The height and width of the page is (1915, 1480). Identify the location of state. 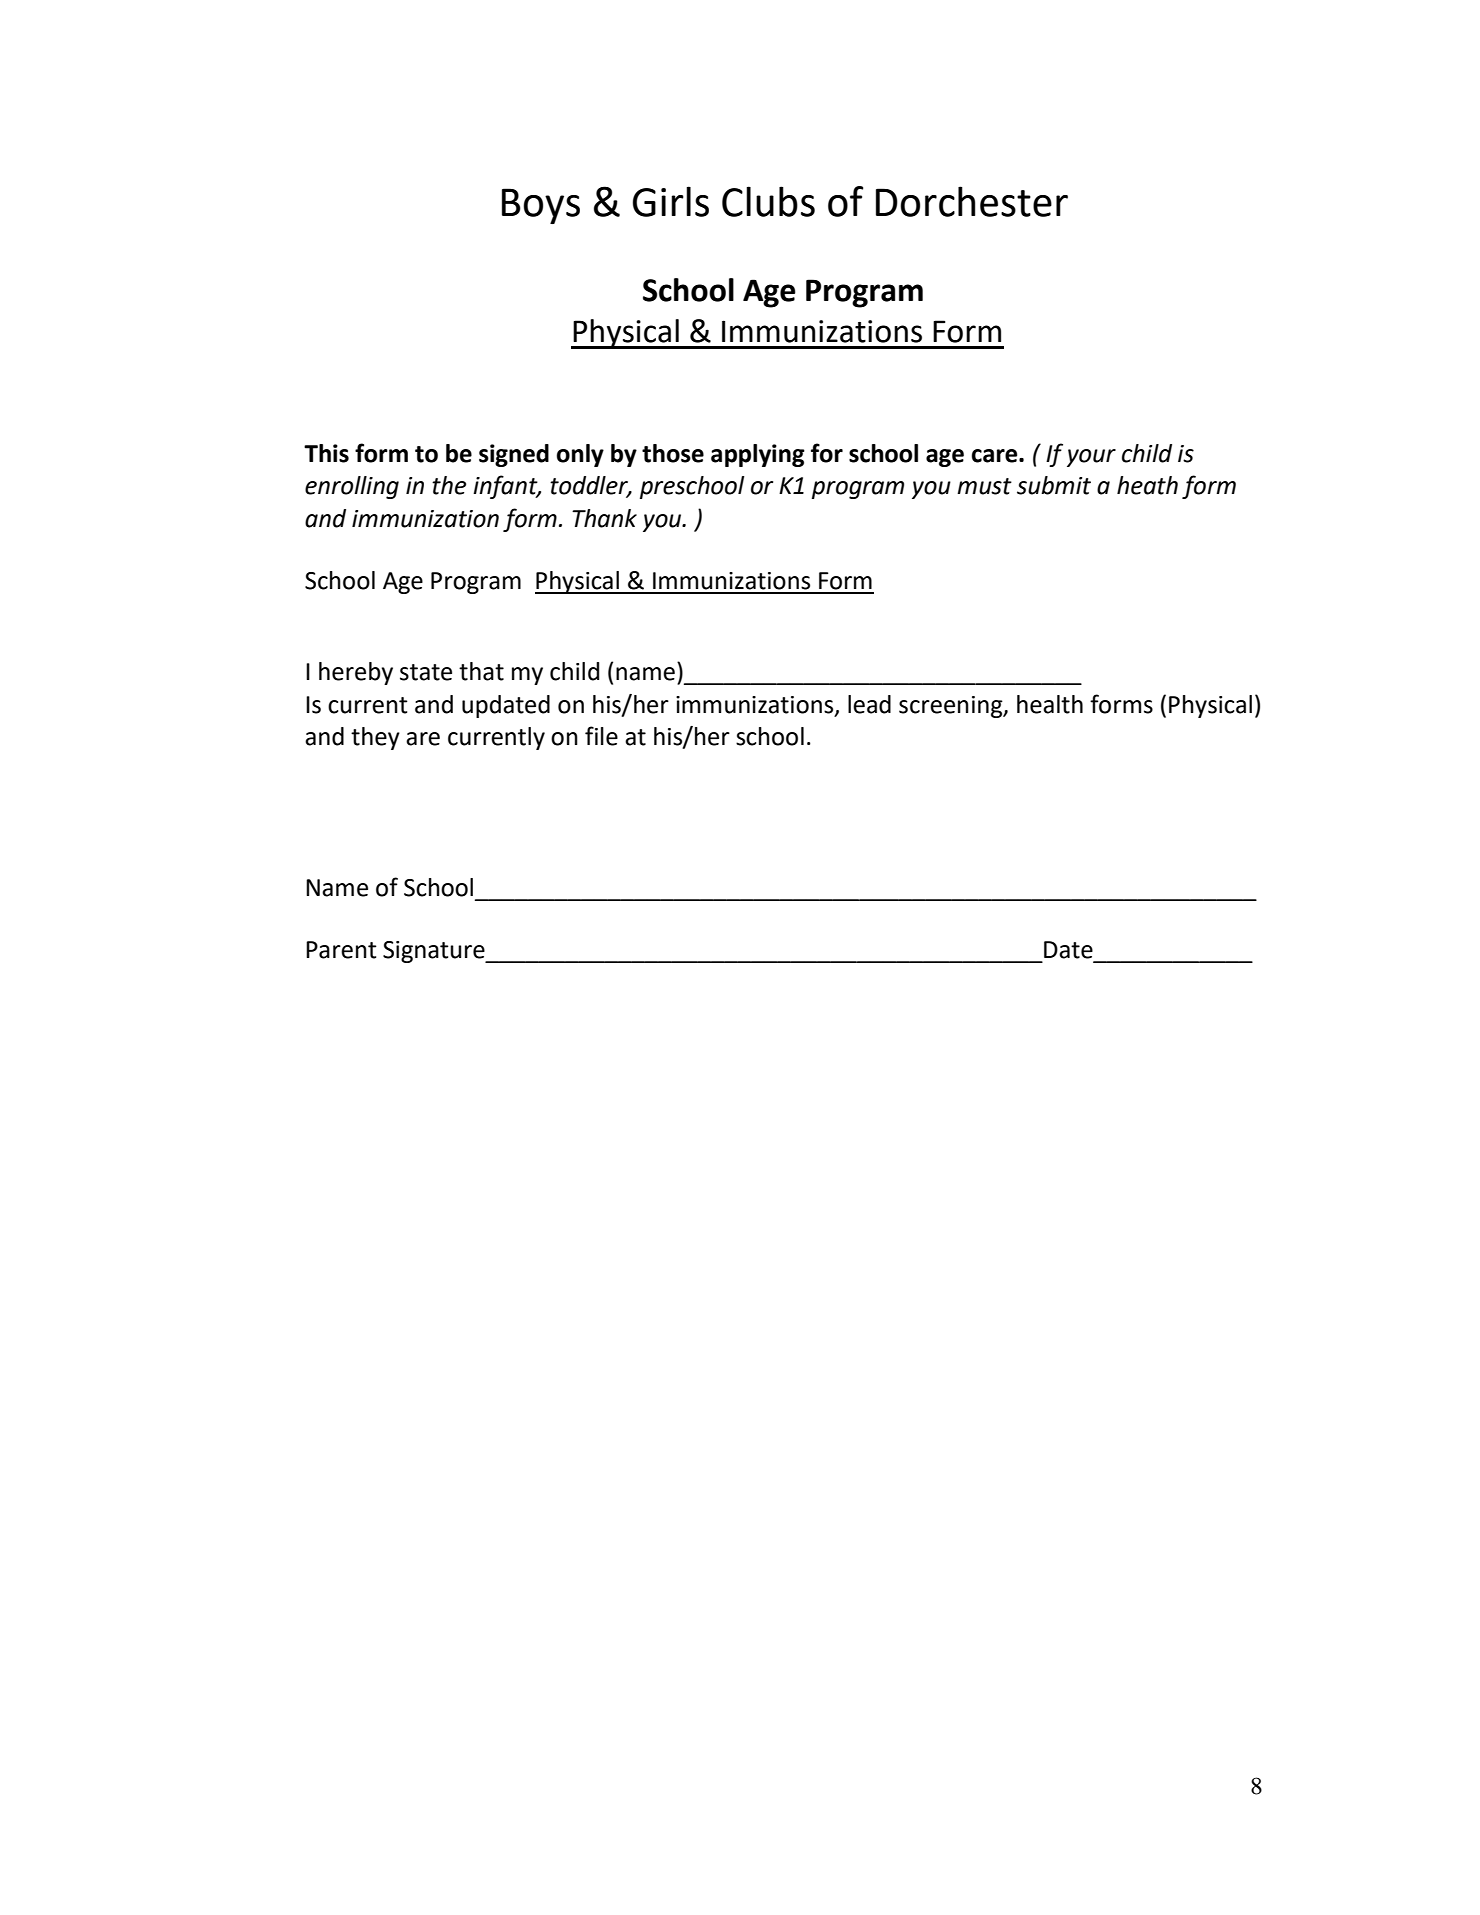
(426, 672).
